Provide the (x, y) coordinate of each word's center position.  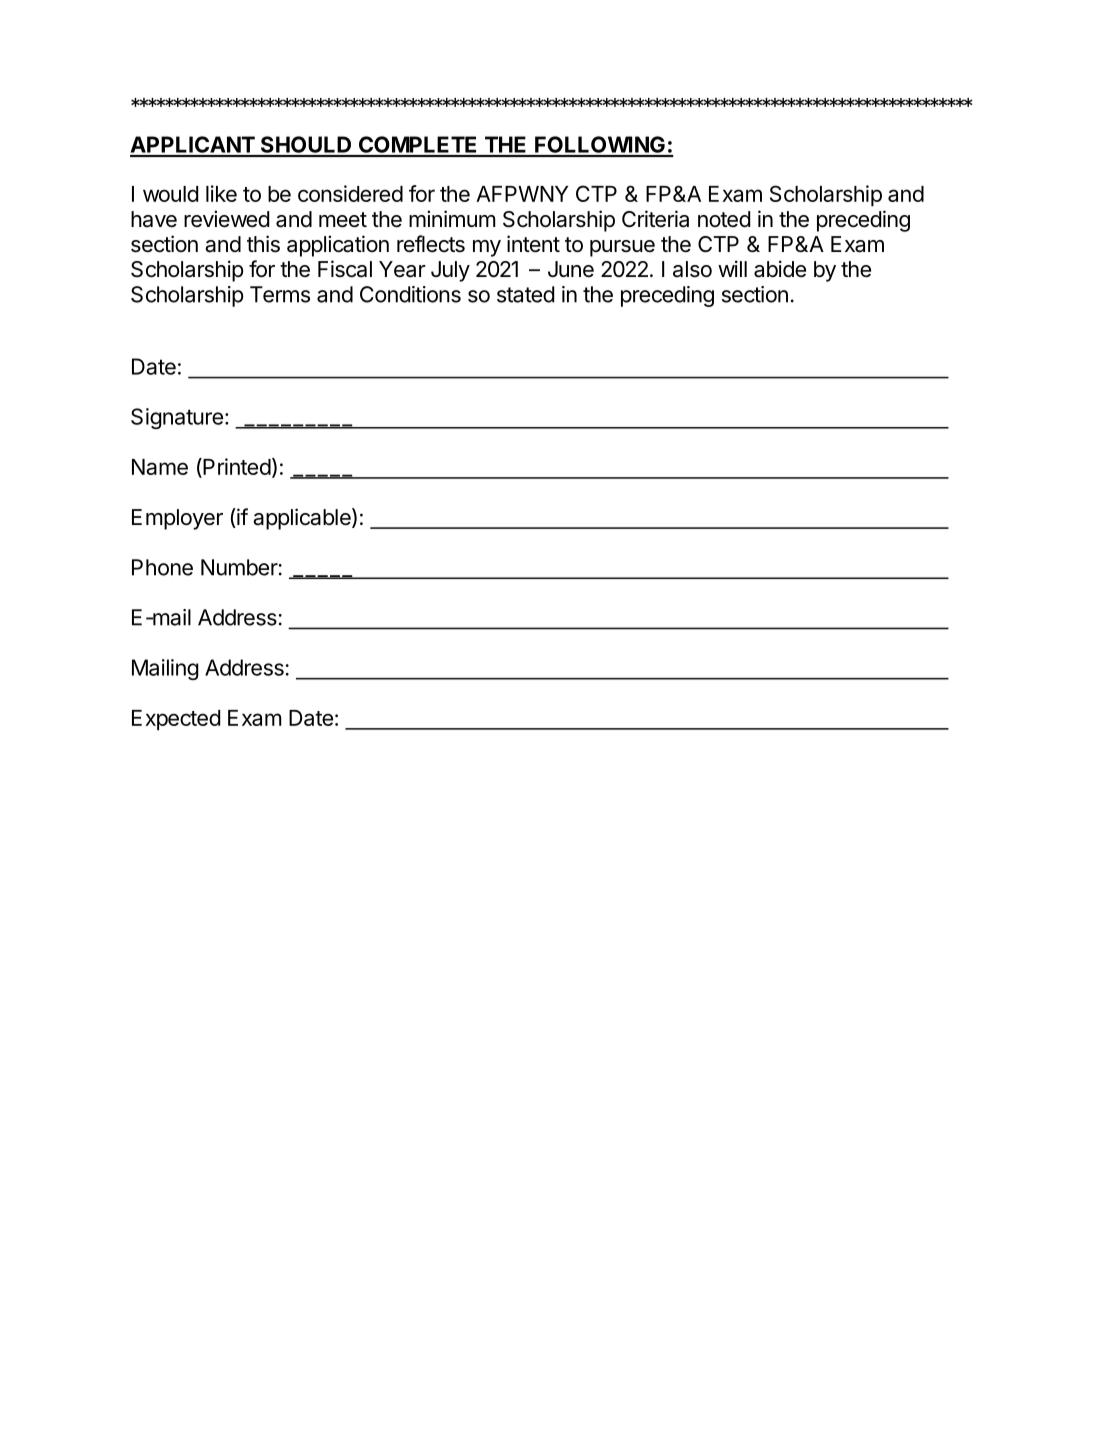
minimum (452, 218)
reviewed (226, 219)
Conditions (410, 294)
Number (239, 567)
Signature (177, 418)
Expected (176, 720)
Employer (177, 519)
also (692, 269)
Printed (236, 468)
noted (724, 219)
